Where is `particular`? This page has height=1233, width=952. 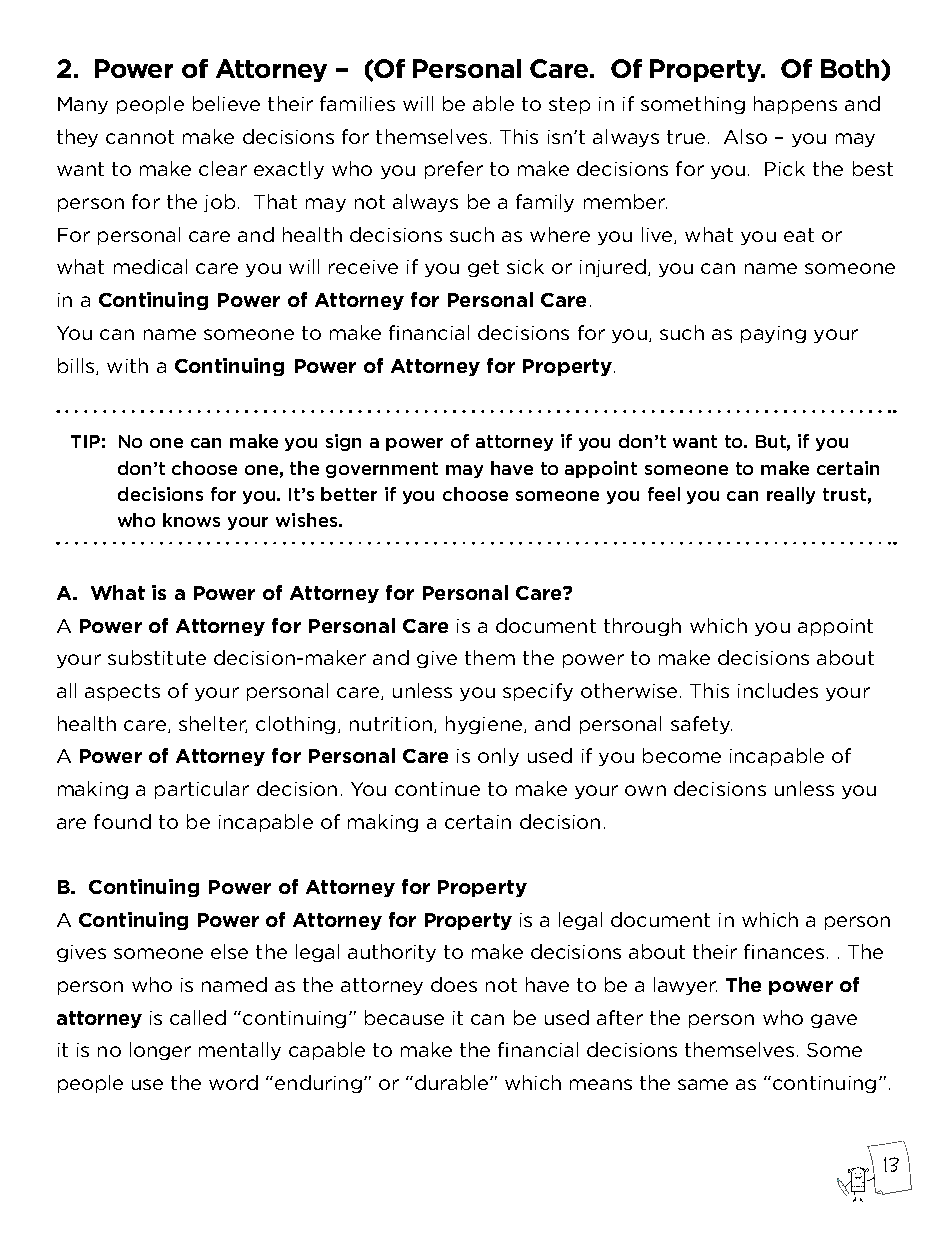
particular is located at coordinates (202, 790).
